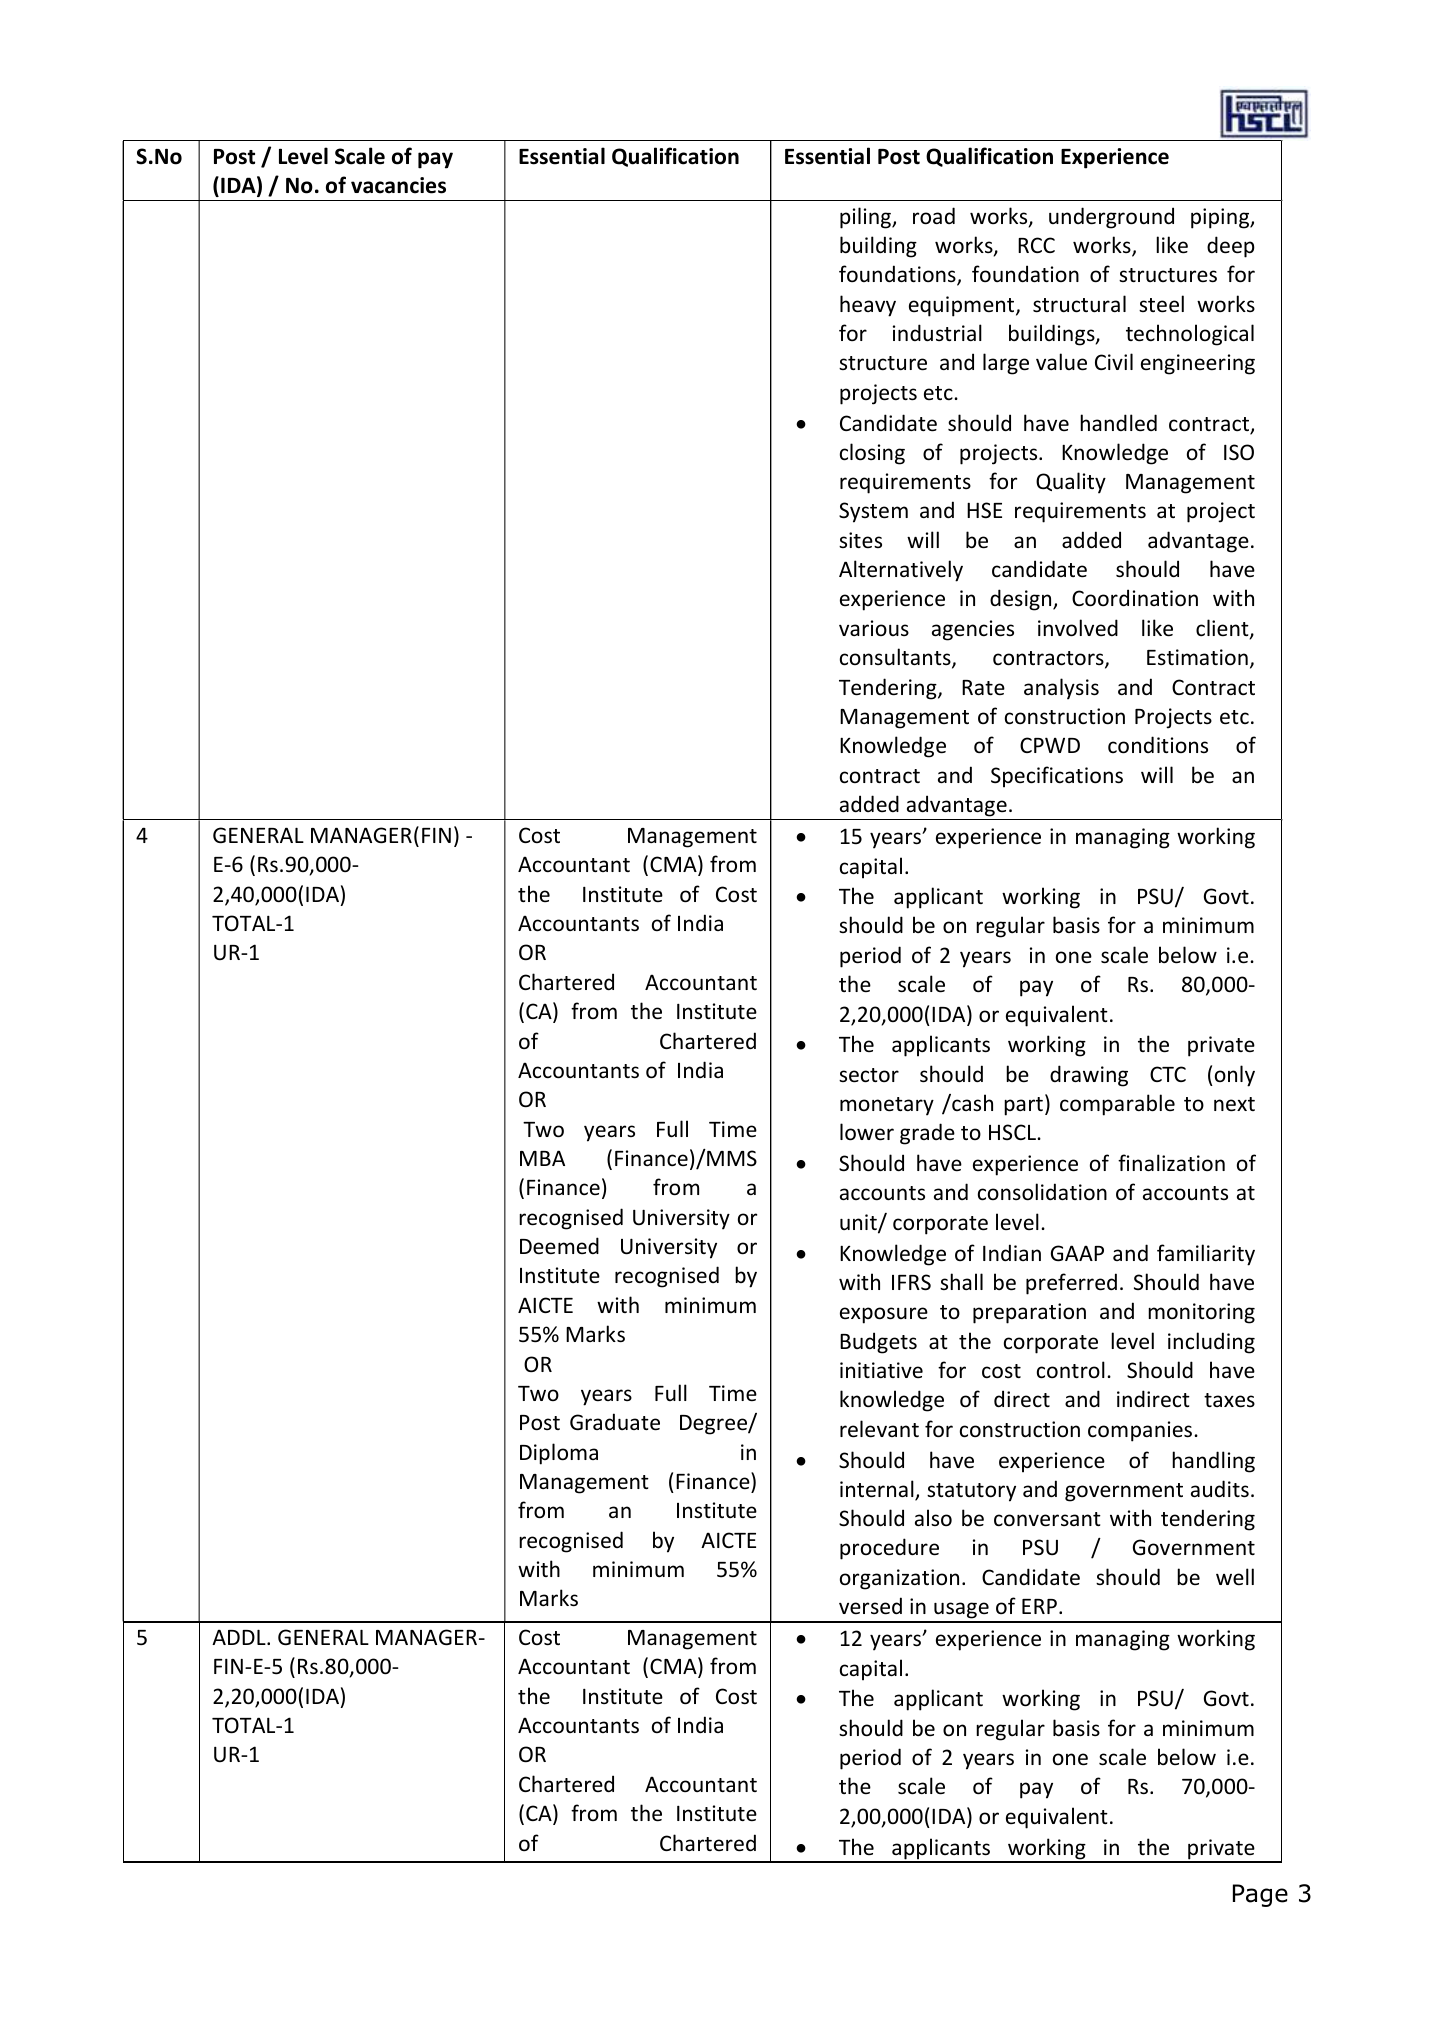 The height and width of the screenshot is (2026, 1432). What do you see at coordinates (868, 306) in the screenshot?
I see `heavy` at bounding box center [868, 306].
